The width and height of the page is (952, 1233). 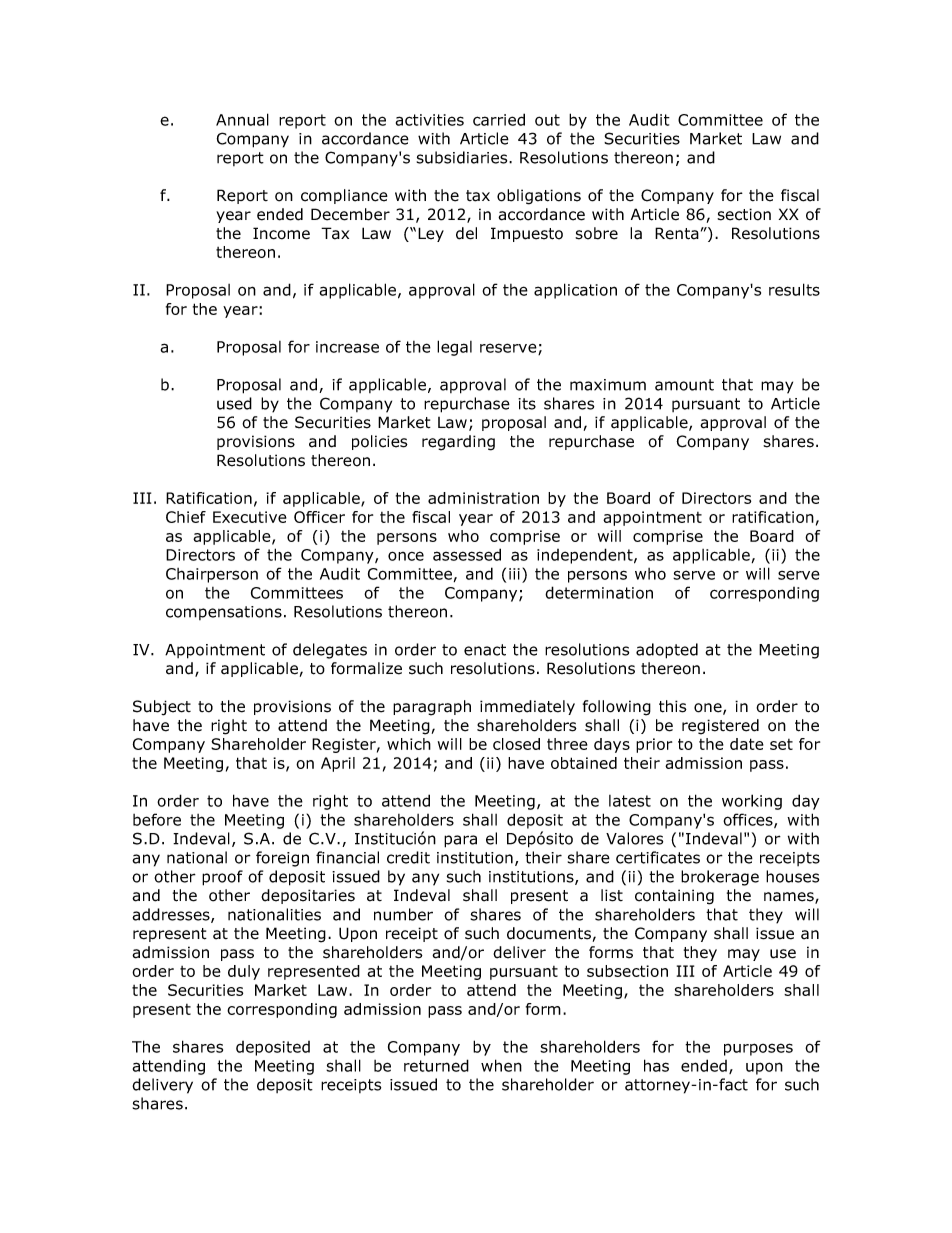 What do you see at coordinates (667, 651) in the page?
I see `adopted` at bounding box center [667, 651].
